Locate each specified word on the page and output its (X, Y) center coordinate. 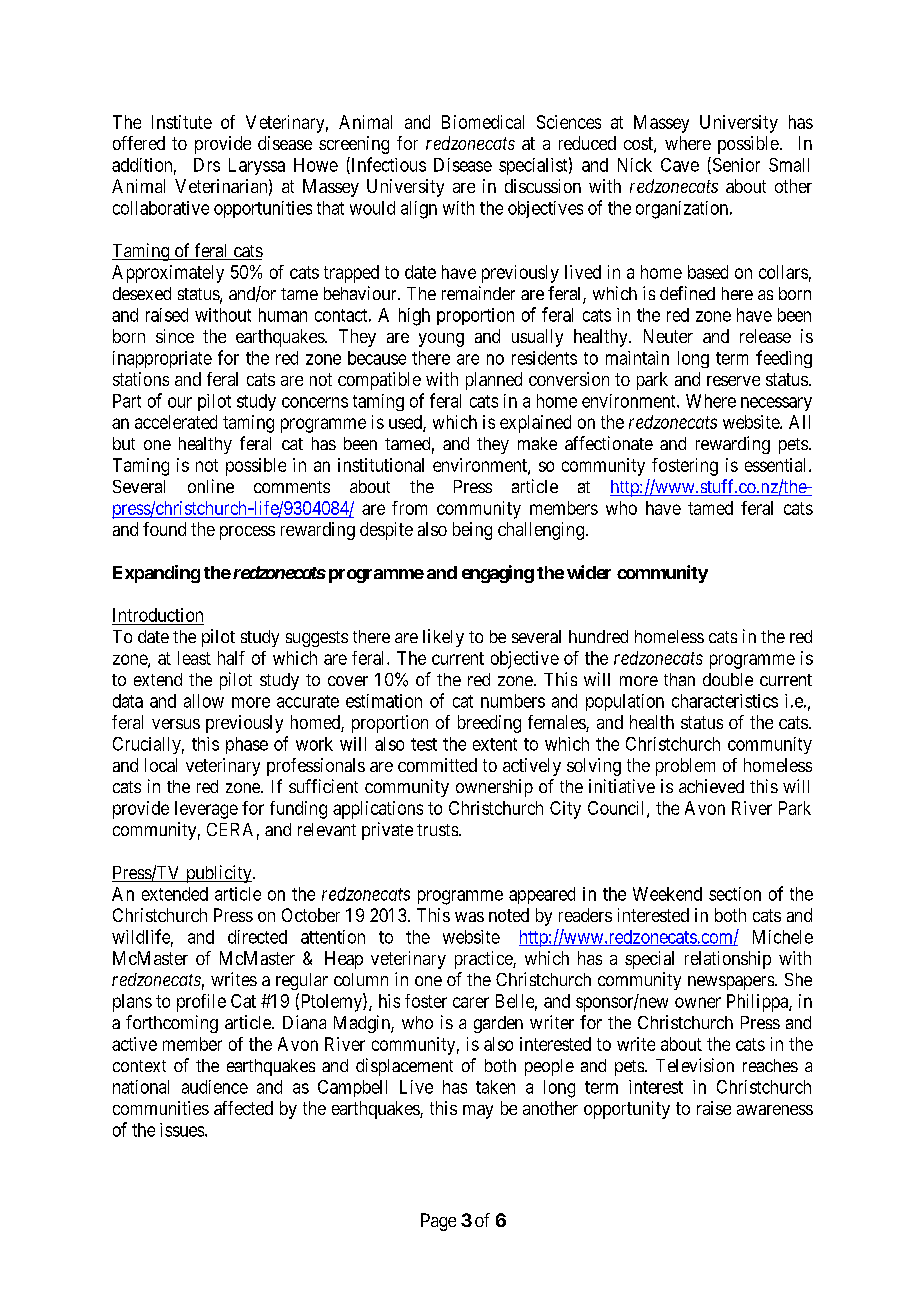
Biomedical (483, 122)
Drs (207, 165)
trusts (437, 830)
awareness (775, 1110)
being (472, 531)
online (211, 486)
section (735, 894)
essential (777, 465)
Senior (735, 165)
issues (183, 1130)
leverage (206, 810)
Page (438, 1222)
